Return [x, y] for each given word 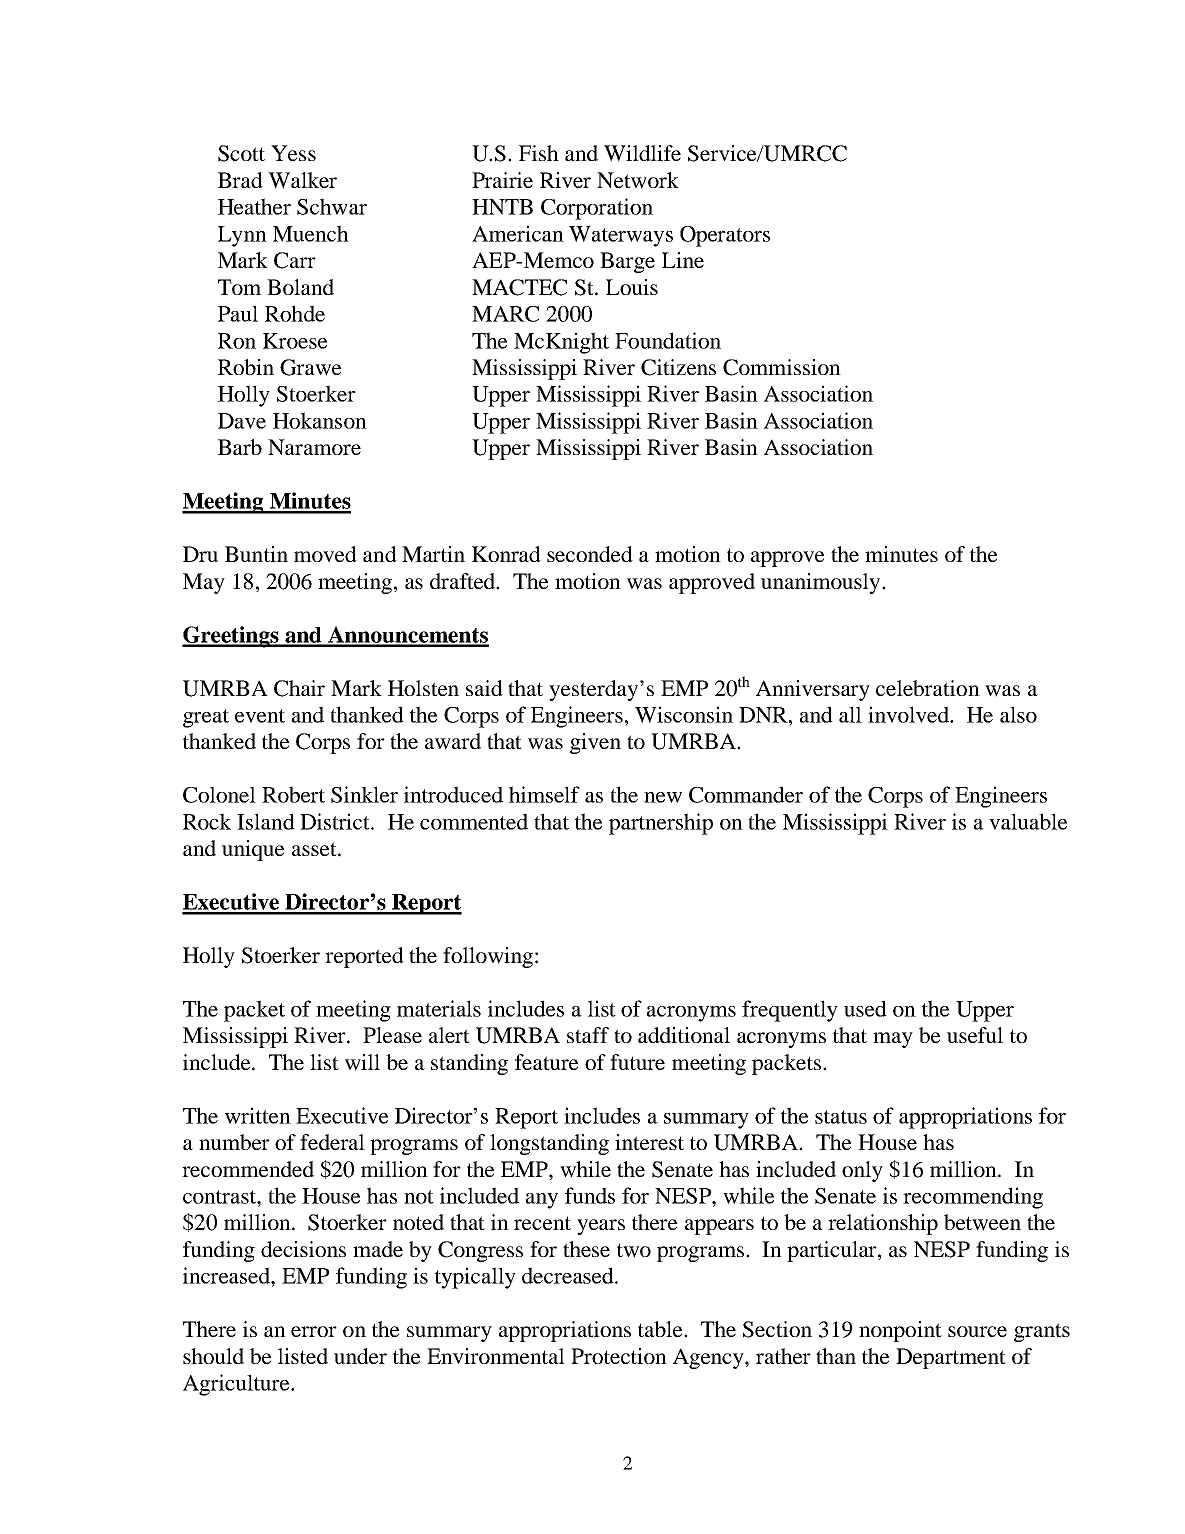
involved [910, 714]
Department [951, 1358]
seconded [590, 554]
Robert [293, 794]
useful [975, 1035]
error [314, 1331]
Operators [725, 236]
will [362, 1062]
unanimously [822, 583]
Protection [619, 1356]
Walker [302, 180]
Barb [240, 447]
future [637, 1062]
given [595, 743]
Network [638, 180]
